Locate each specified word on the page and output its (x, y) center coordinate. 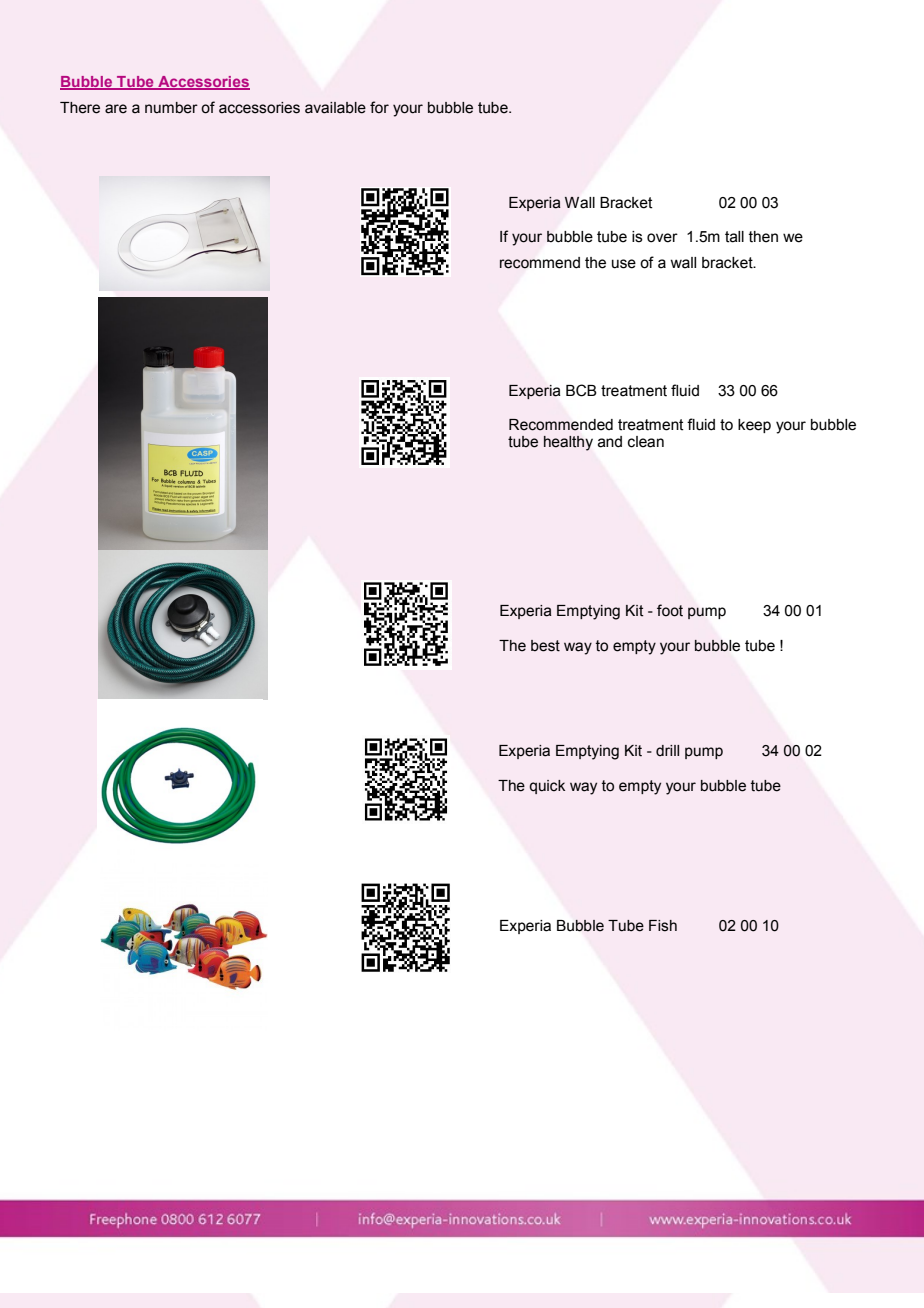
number (171, 108)
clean (646, 442)
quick (547, 787)
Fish (663, 926)
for (379, 107)
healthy (568, 443)
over (662, 238)
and (610, 442)
